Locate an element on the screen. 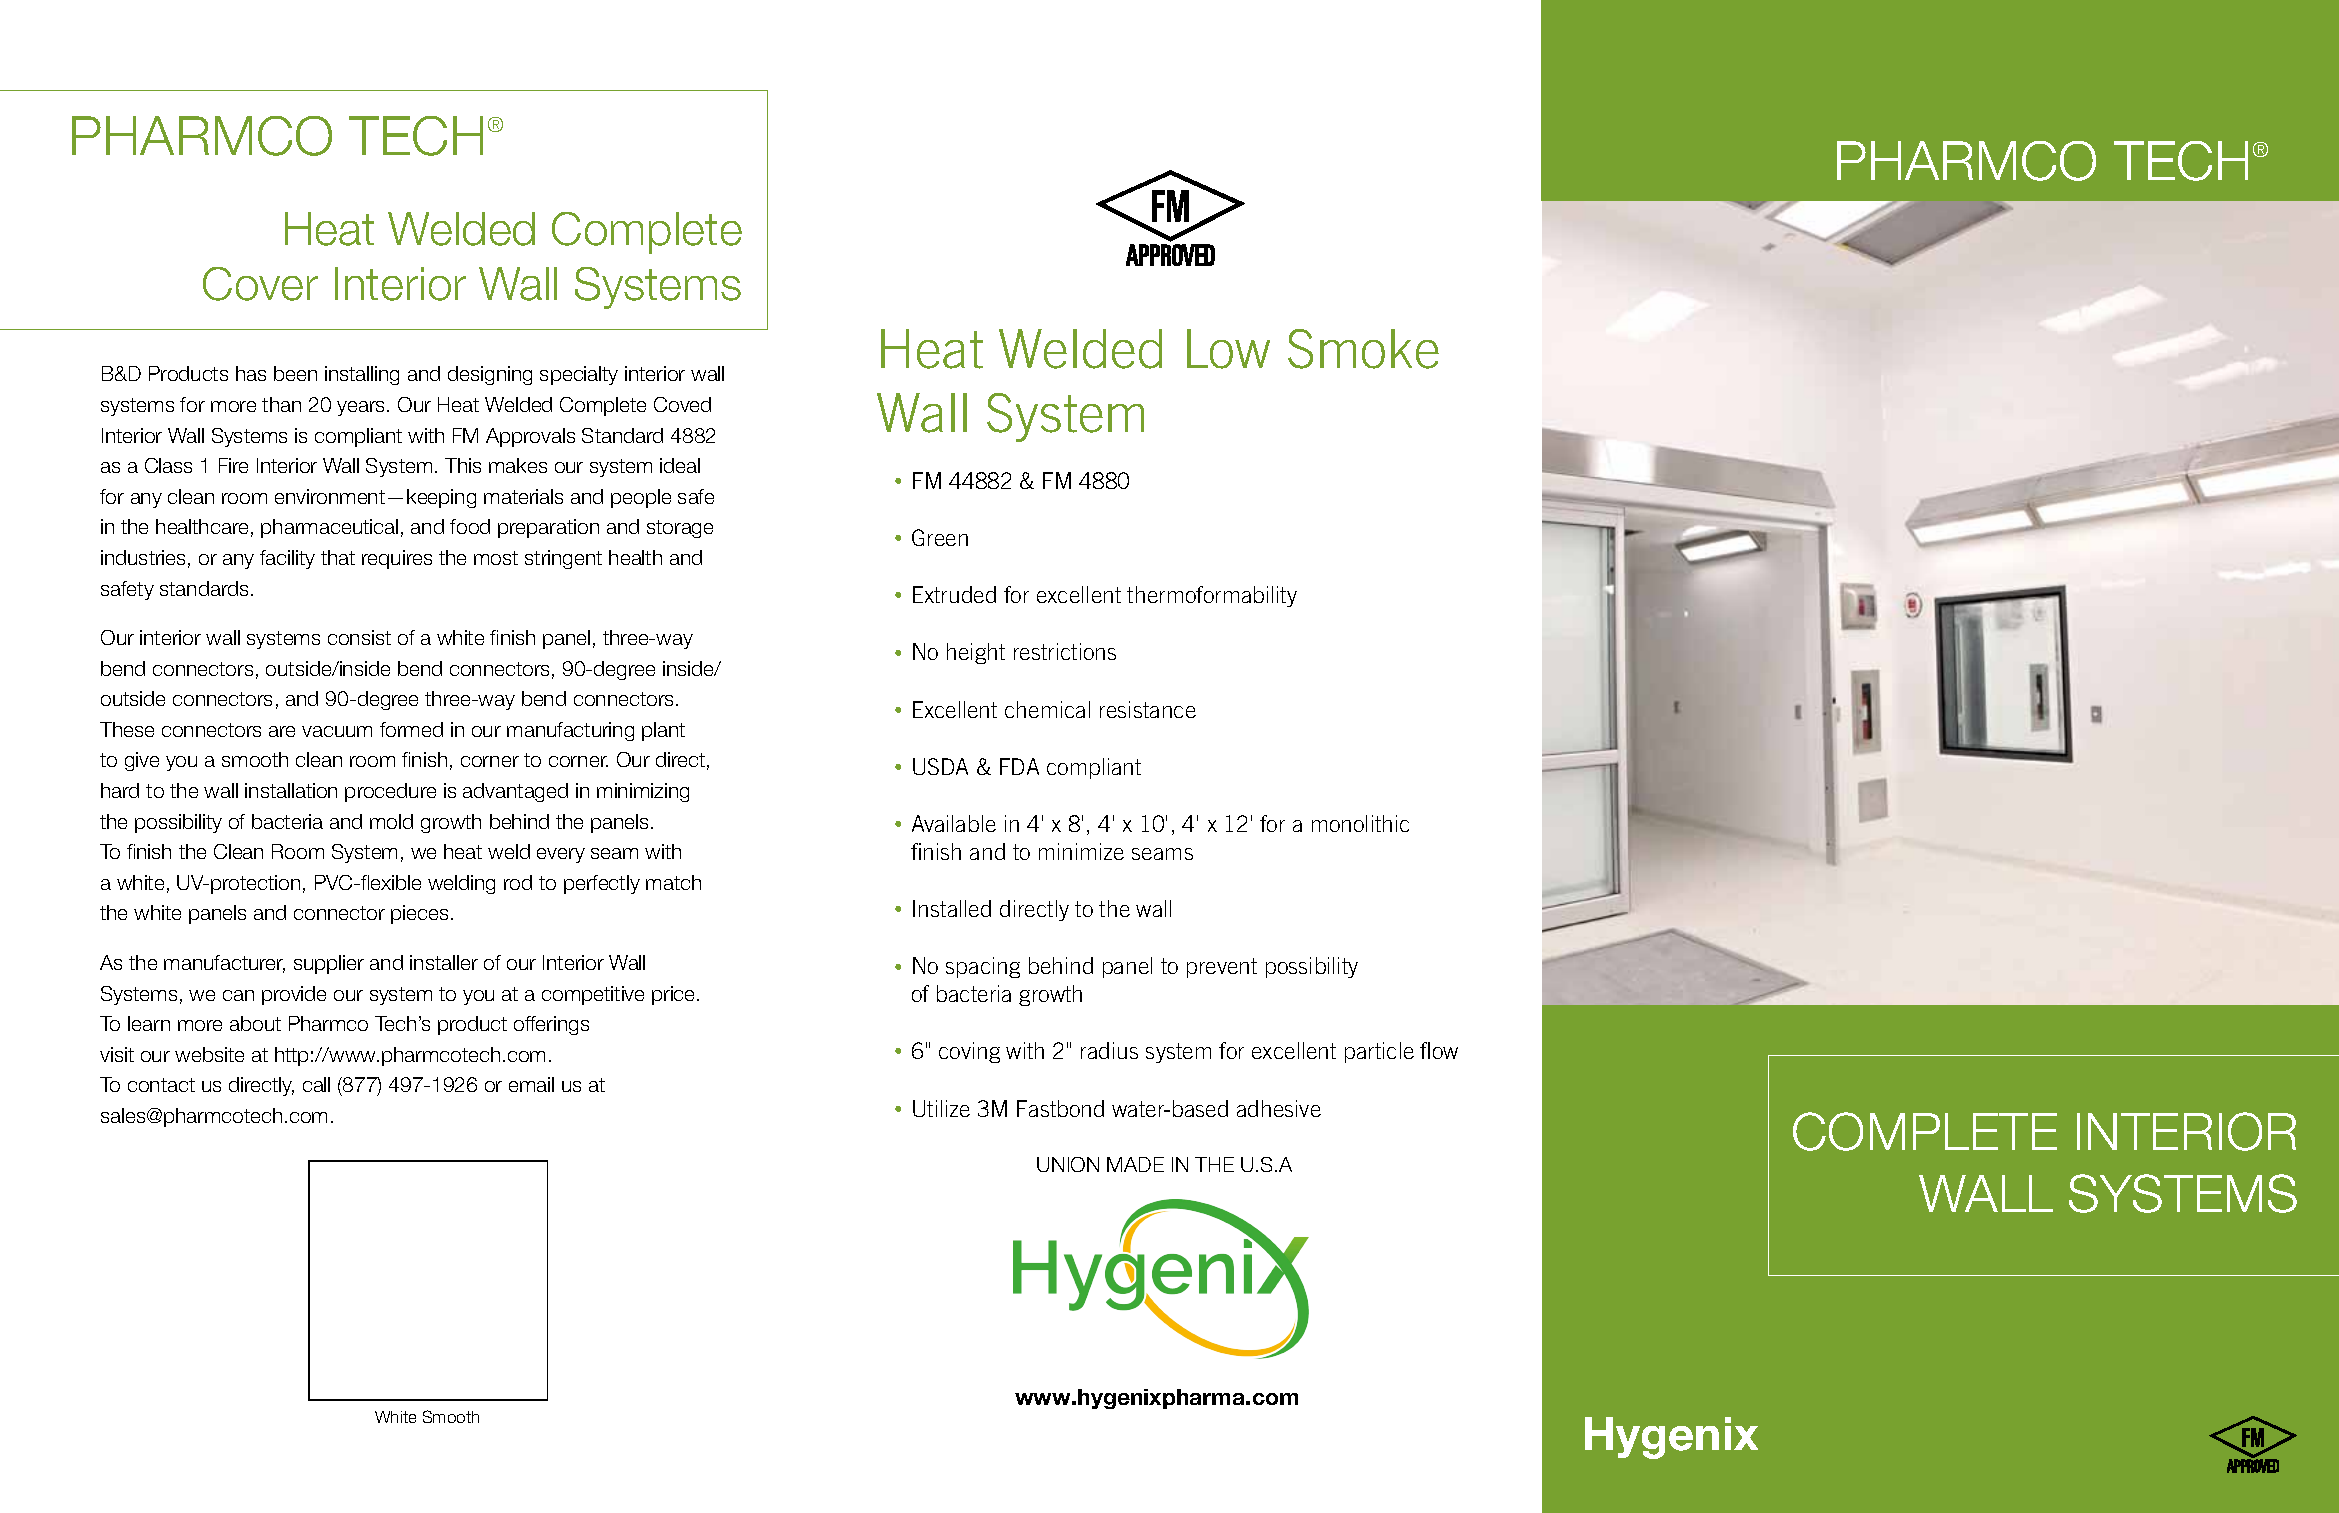 The width and height of the screenshot is (2339, 1513). Cover is located at coordinates (260, 284).
